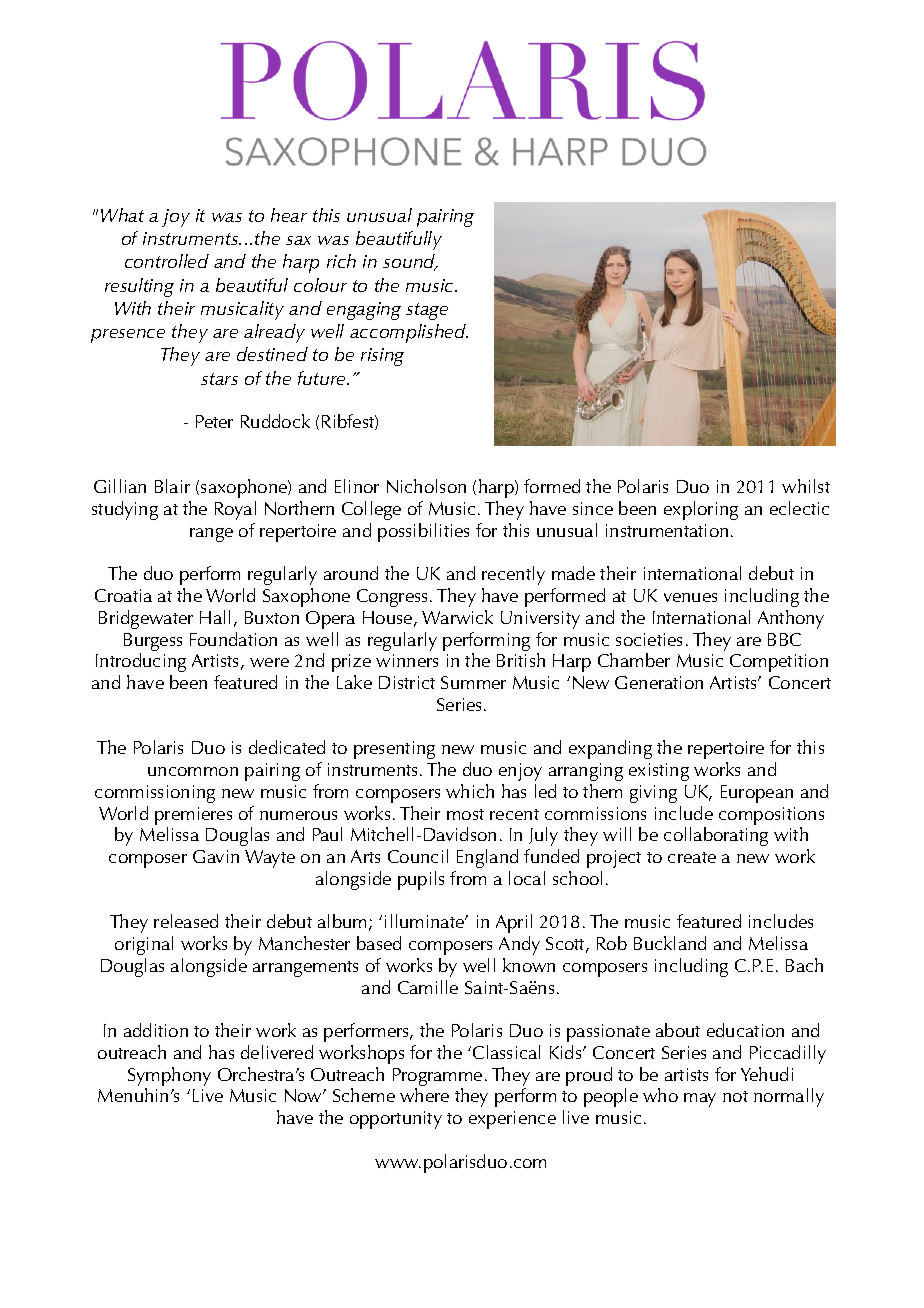  Describe the element at coordinates (427, 311) in the page. I see `stage` at that location.
